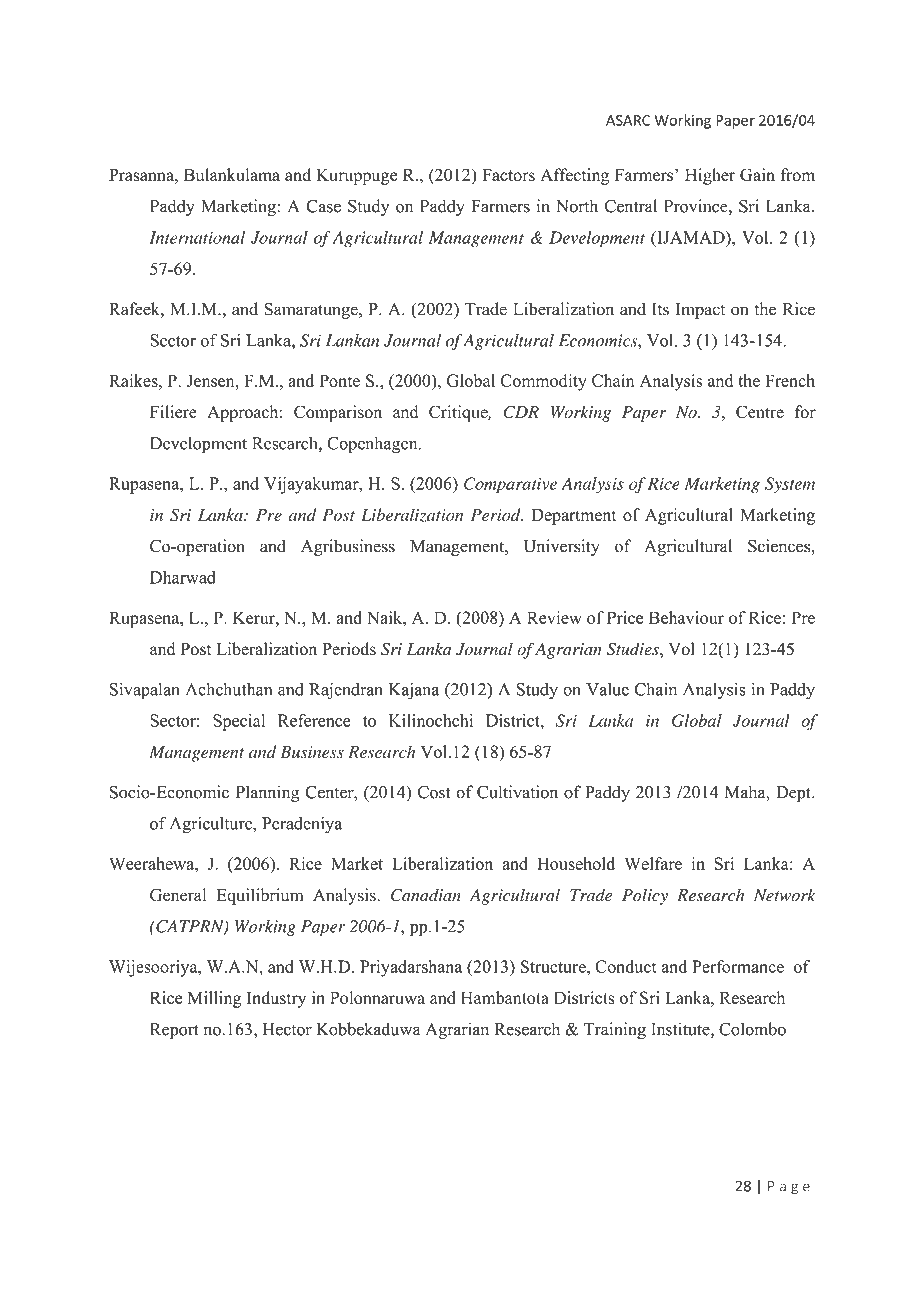 The width and height of the screenshot is (924, 1308). I want to click on Factors, so click(508, 175).
